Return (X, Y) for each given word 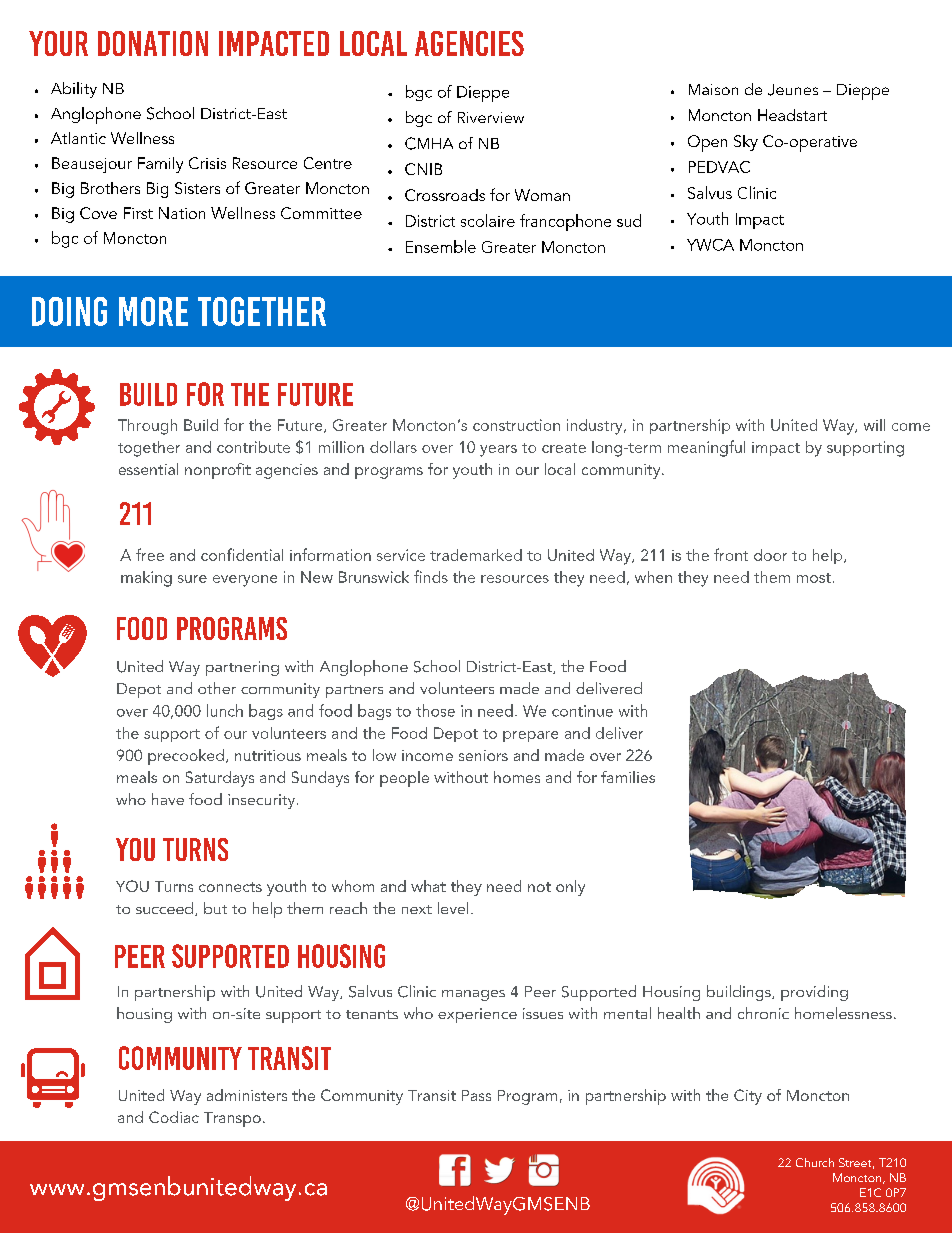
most (814, 578)
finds (431, 576)
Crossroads (445, 195)
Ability (74, 90)
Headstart (792, 115)
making (146, 579)
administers (247, 1095)
